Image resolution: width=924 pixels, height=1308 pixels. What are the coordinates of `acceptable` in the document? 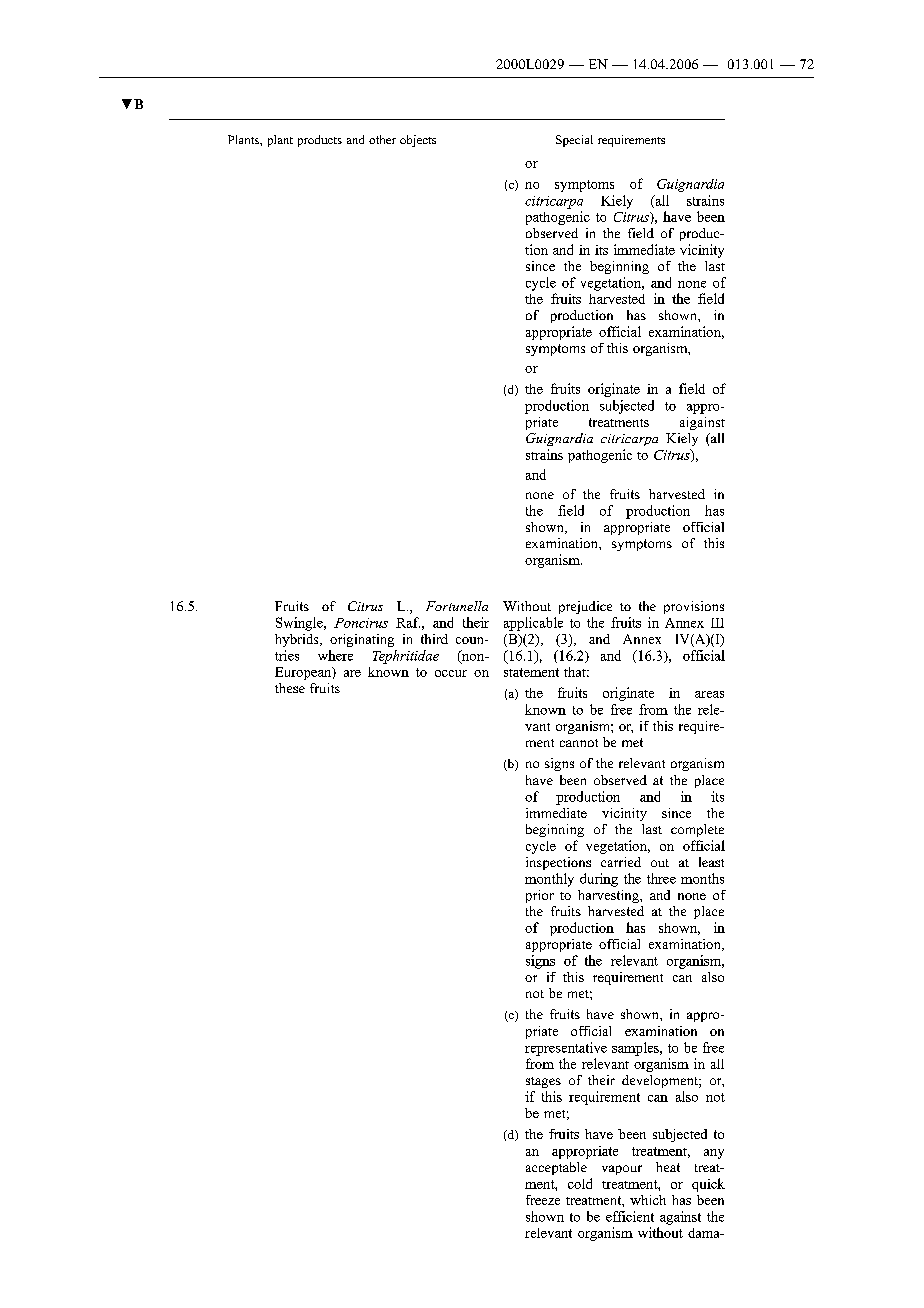 It's located at (556, 1168).
